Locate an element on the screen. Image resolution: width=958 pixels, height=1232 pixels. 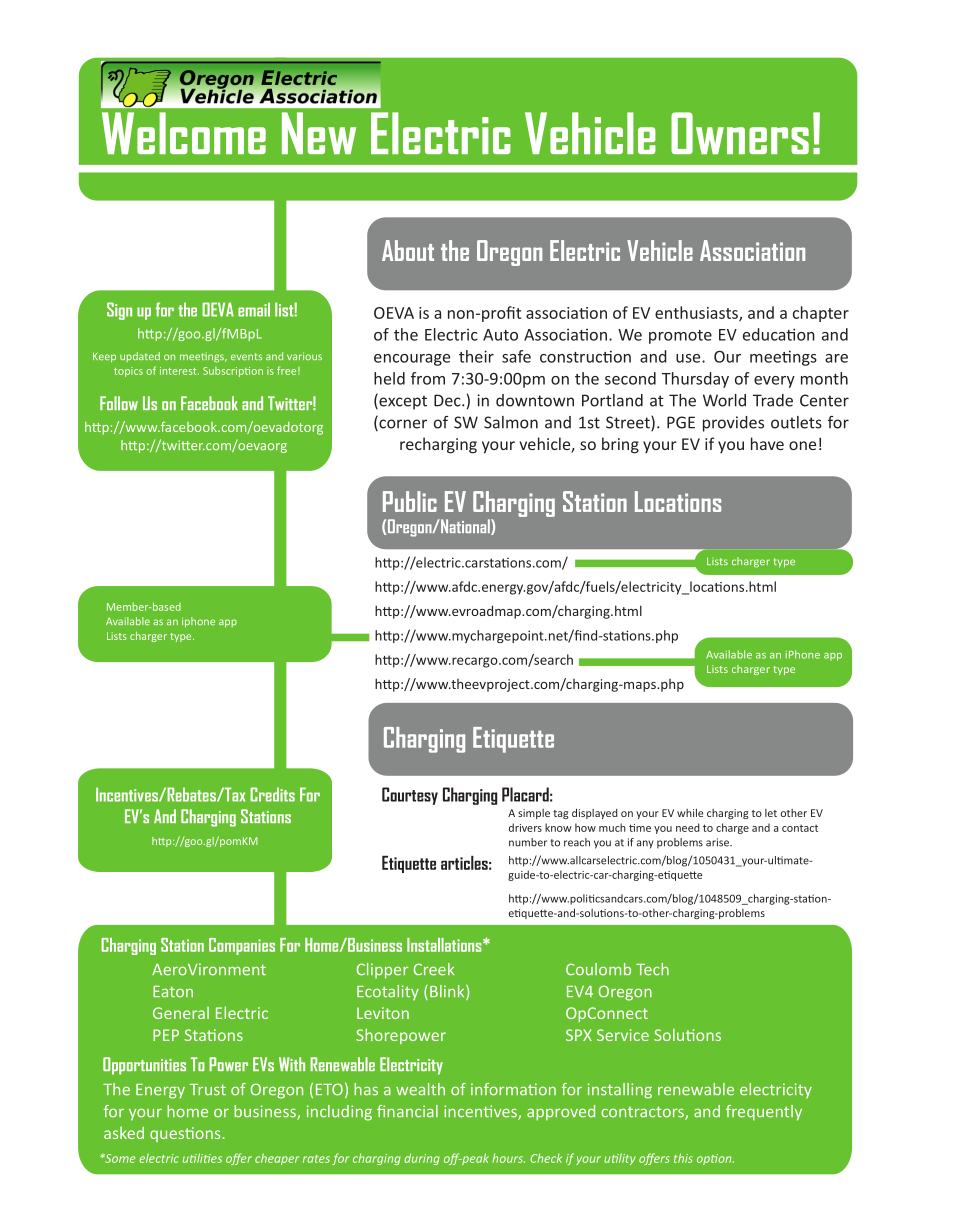
Owners is located at coordinates (740, 133).
